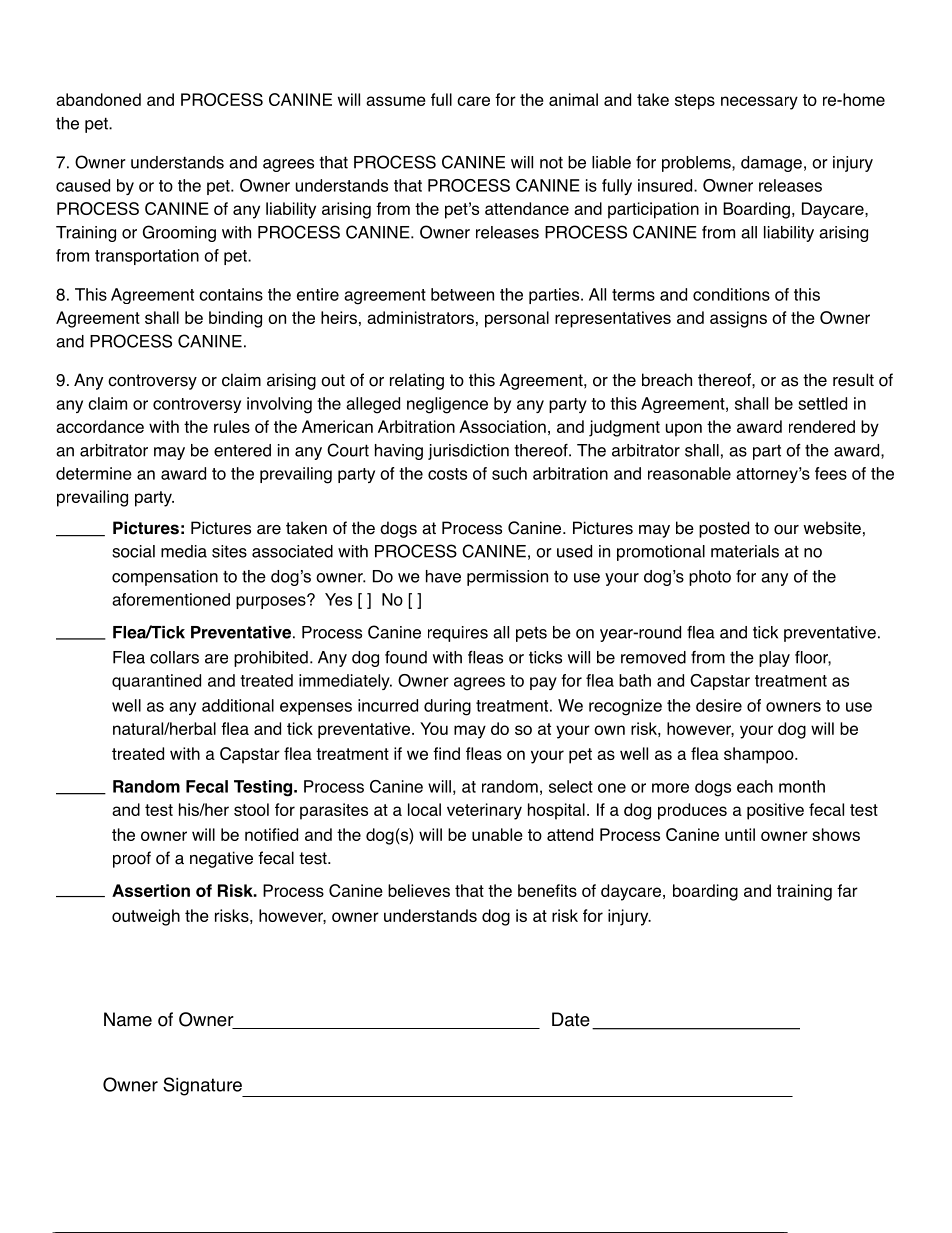  Describe the element at coordinates (203, 1087) in the screenshot. I see `Signature` at that location.
